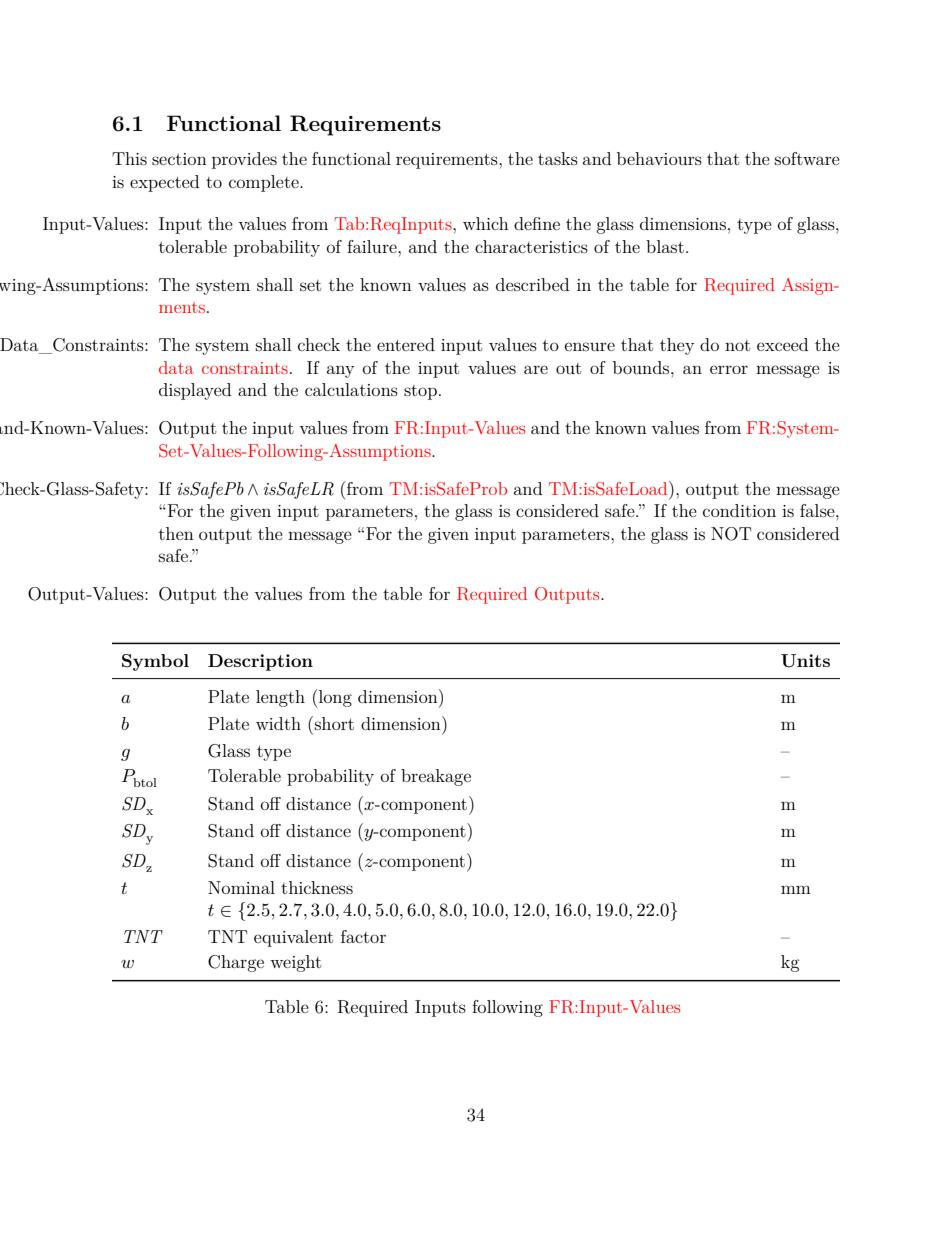 This page has height=1233, width=952. I want to click on condition, so click(739, 510).
